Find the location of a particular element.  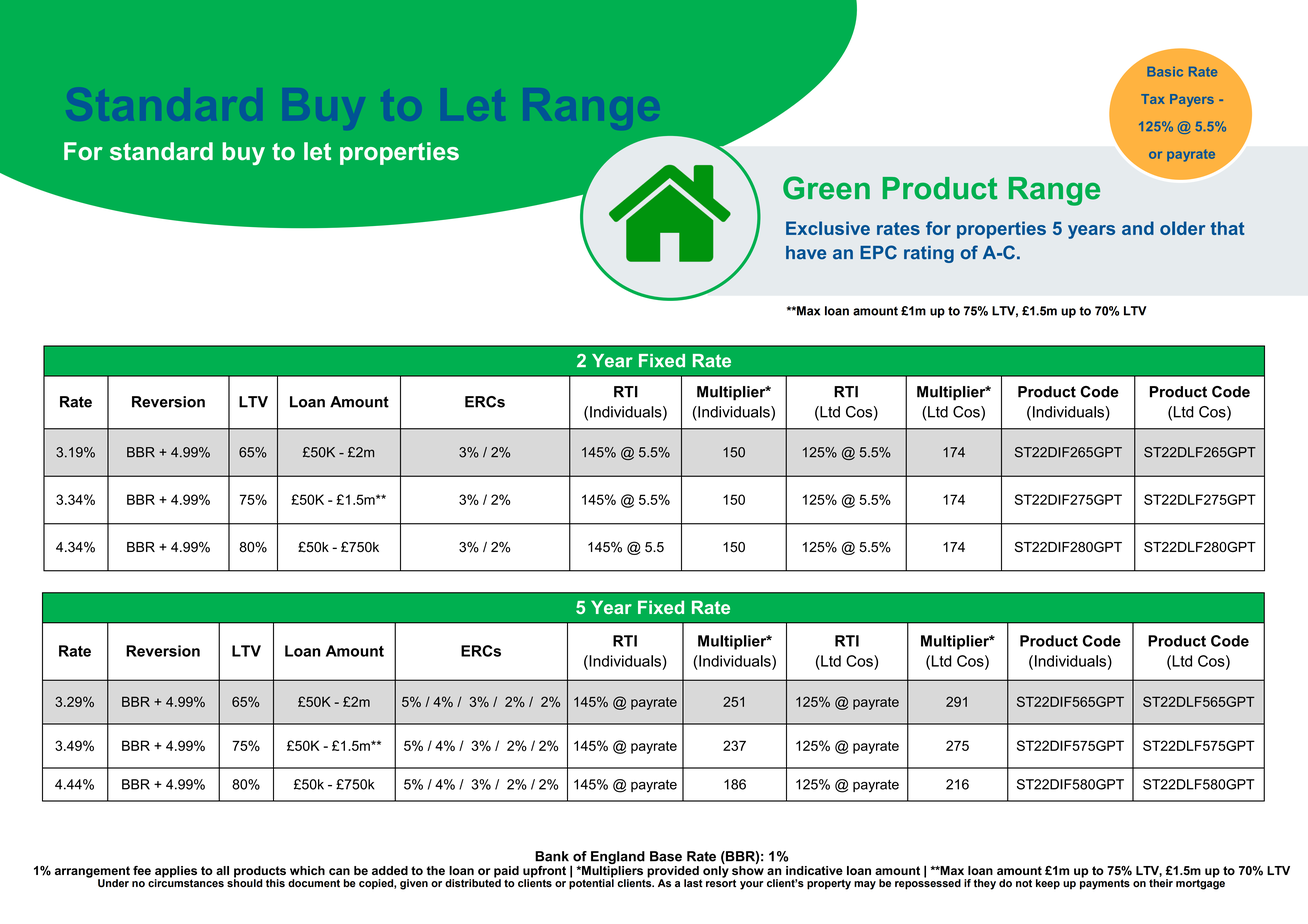

Base is located at coordinates (666, 856).
